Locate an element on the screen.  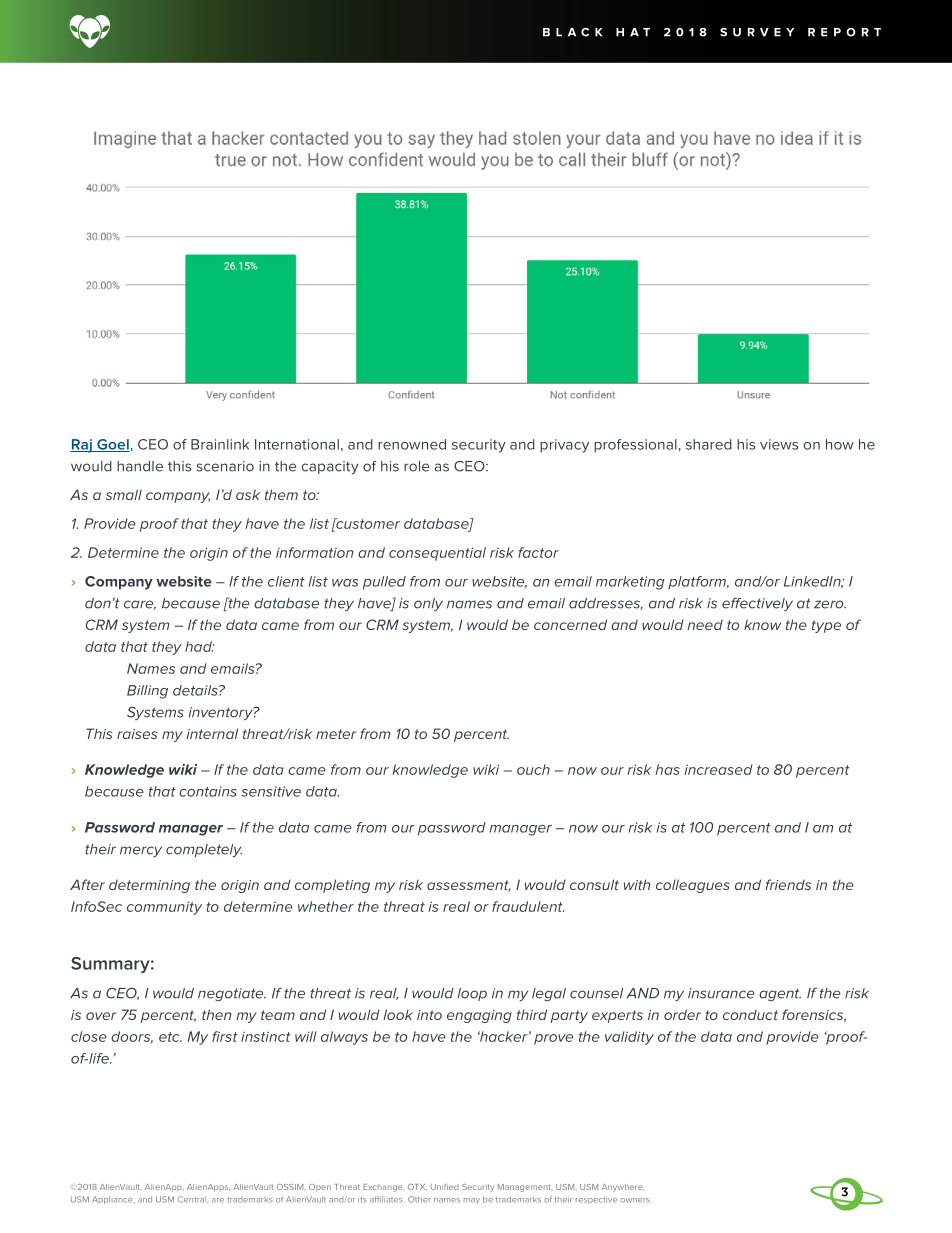
had is located at coordinates (199, 646).
